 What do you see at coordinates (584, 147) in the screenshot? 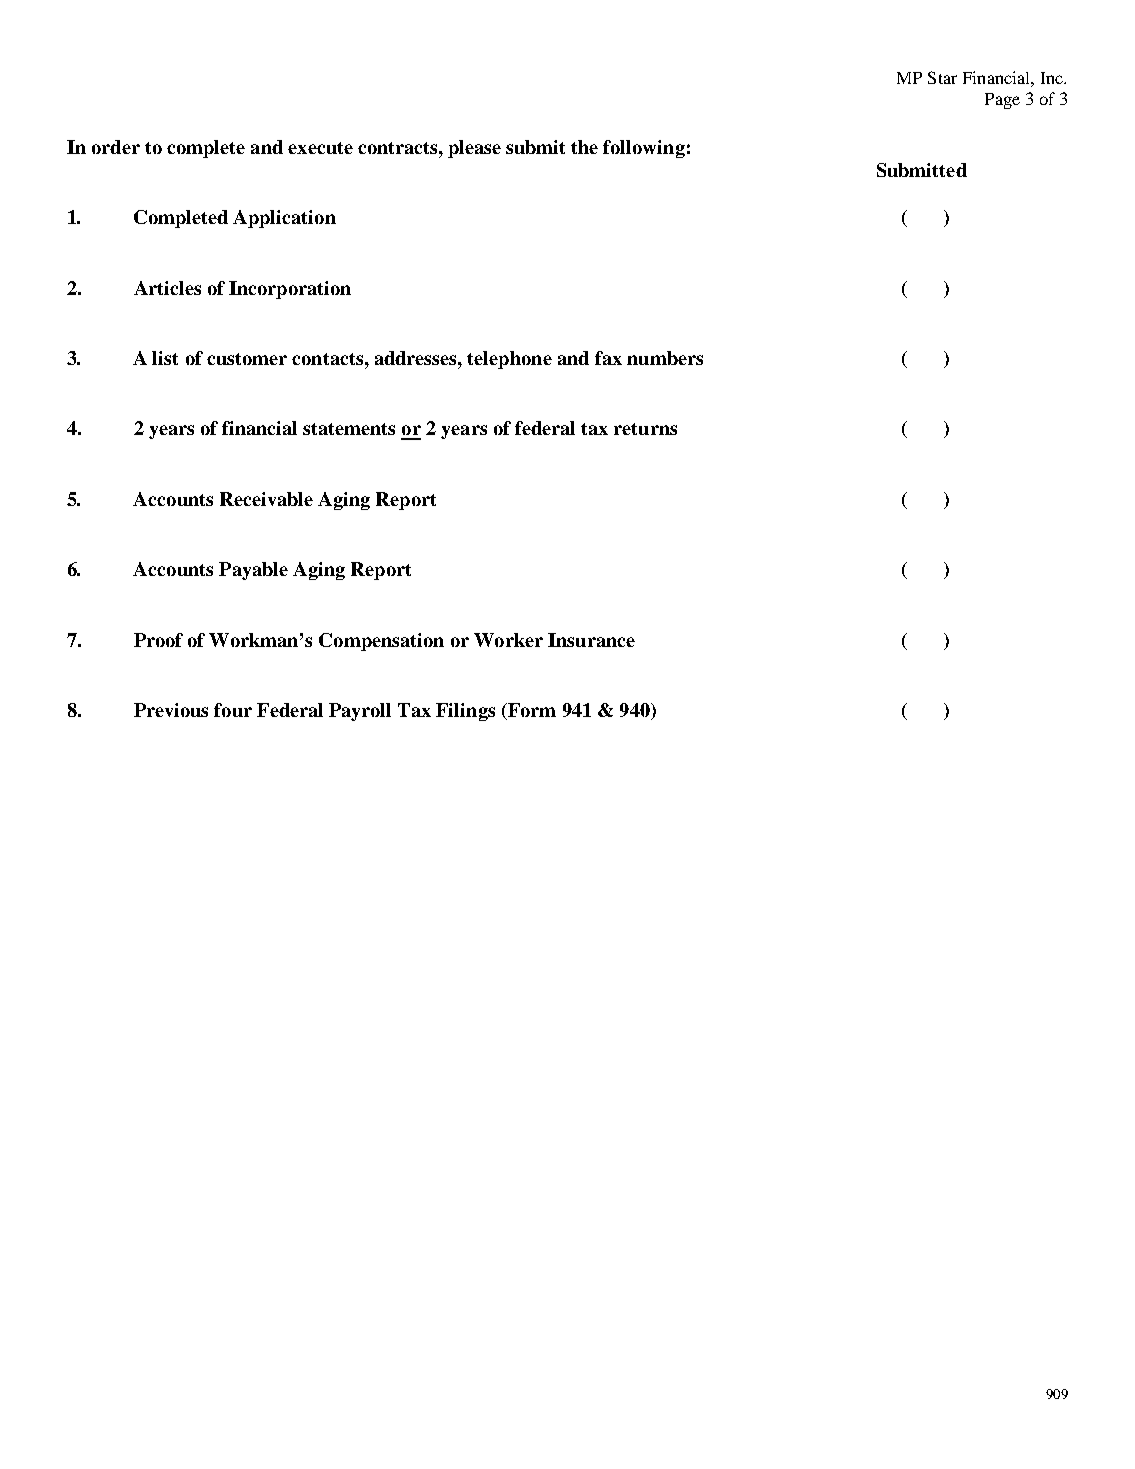
I see `the` at bounding box center [584, 147].
